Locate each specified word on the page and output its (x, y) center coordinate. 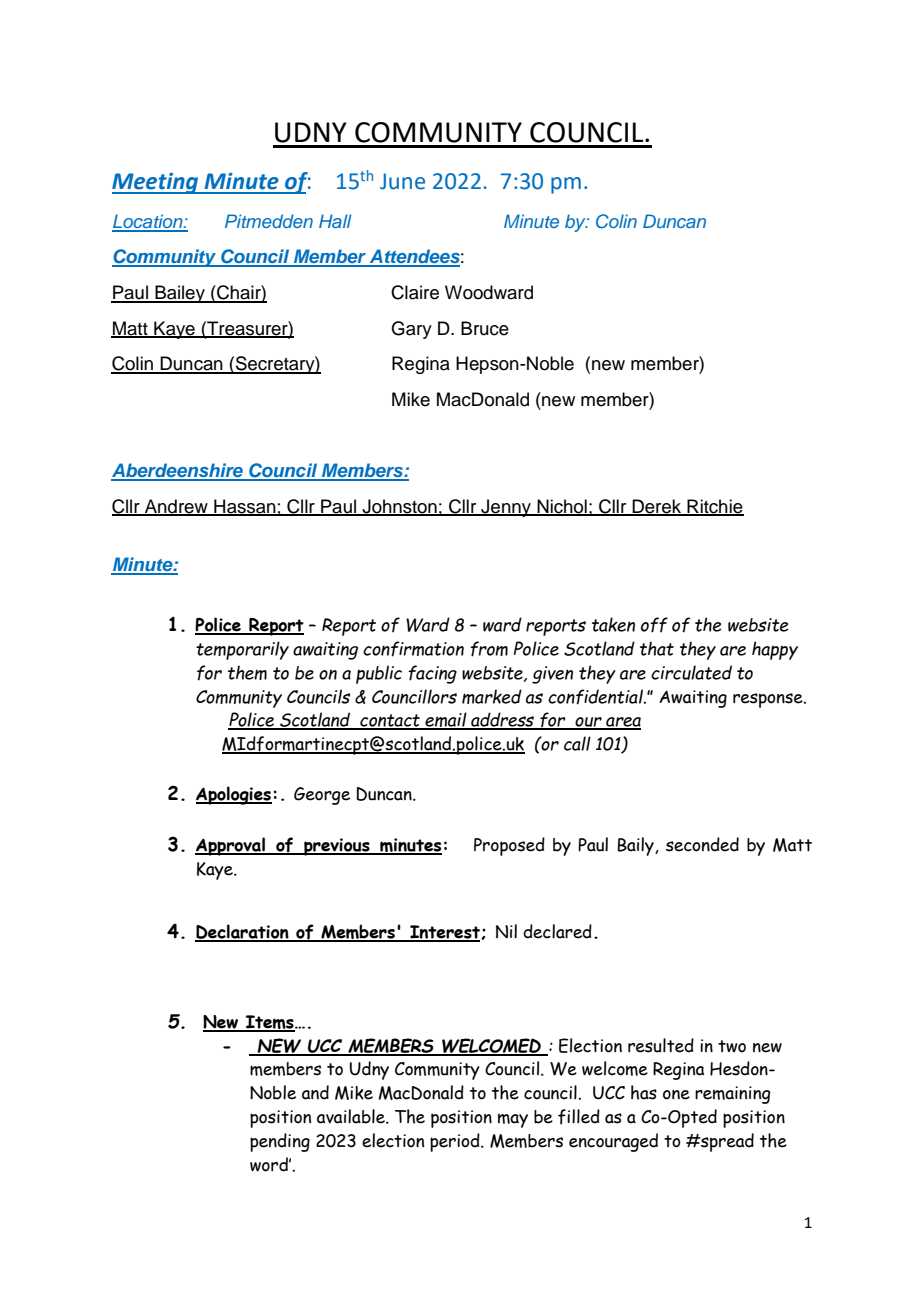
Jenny (506, 508)
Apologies (234, 795)
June (402, 181)
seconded (702, 844)
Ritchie (714, 507)
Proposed (509, 846)
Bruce (485, 328)
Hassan (245, 507)
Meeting (156, 183)
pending (280, 1142)
